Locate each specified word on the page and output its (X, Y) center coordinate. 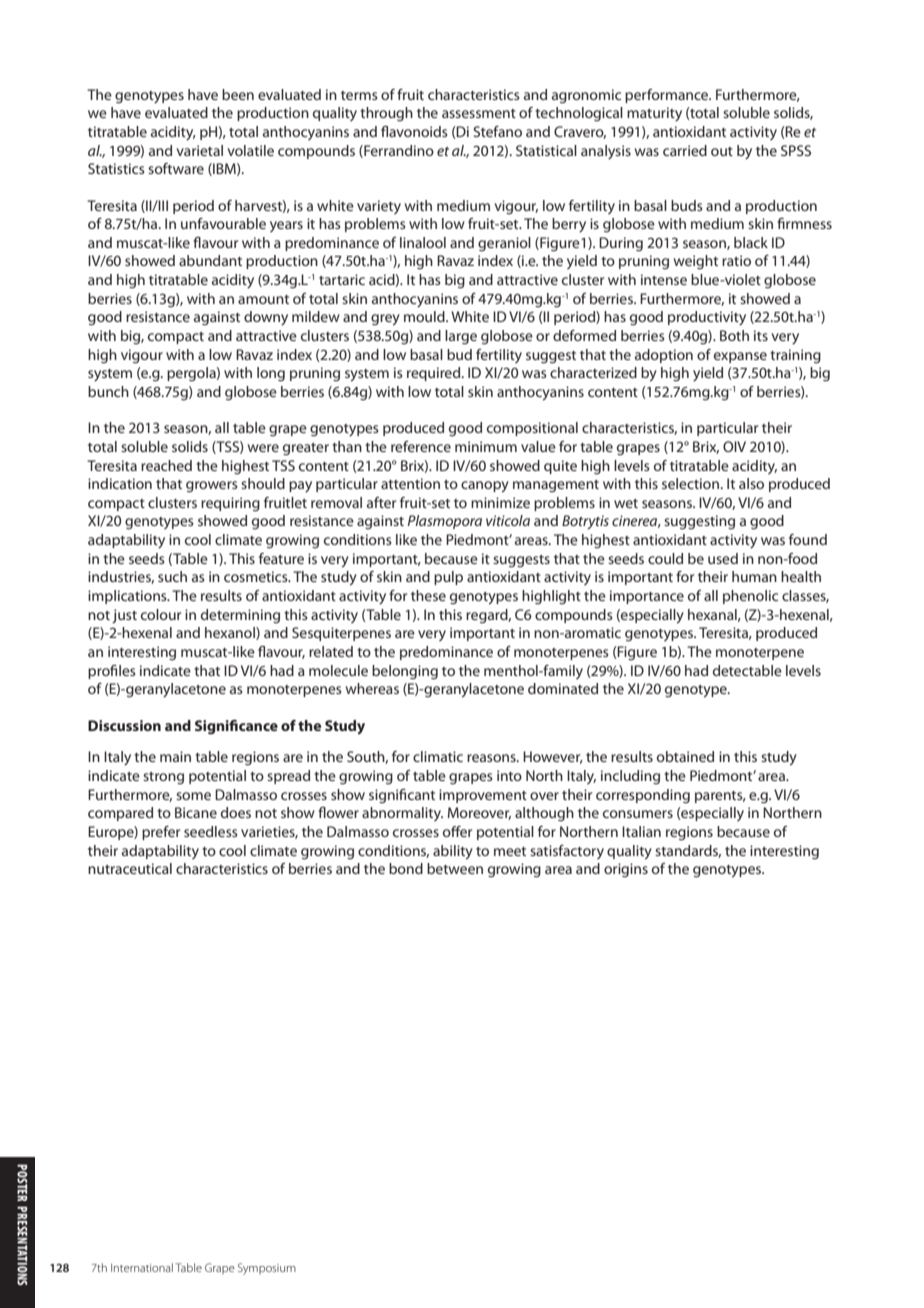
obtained (685, 756)
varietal (199, 150)
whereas (372, 688)
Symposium (267, 1269)
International (142, 1267)
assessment (479, 113)
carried (685, 150)
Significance (236, 727)
